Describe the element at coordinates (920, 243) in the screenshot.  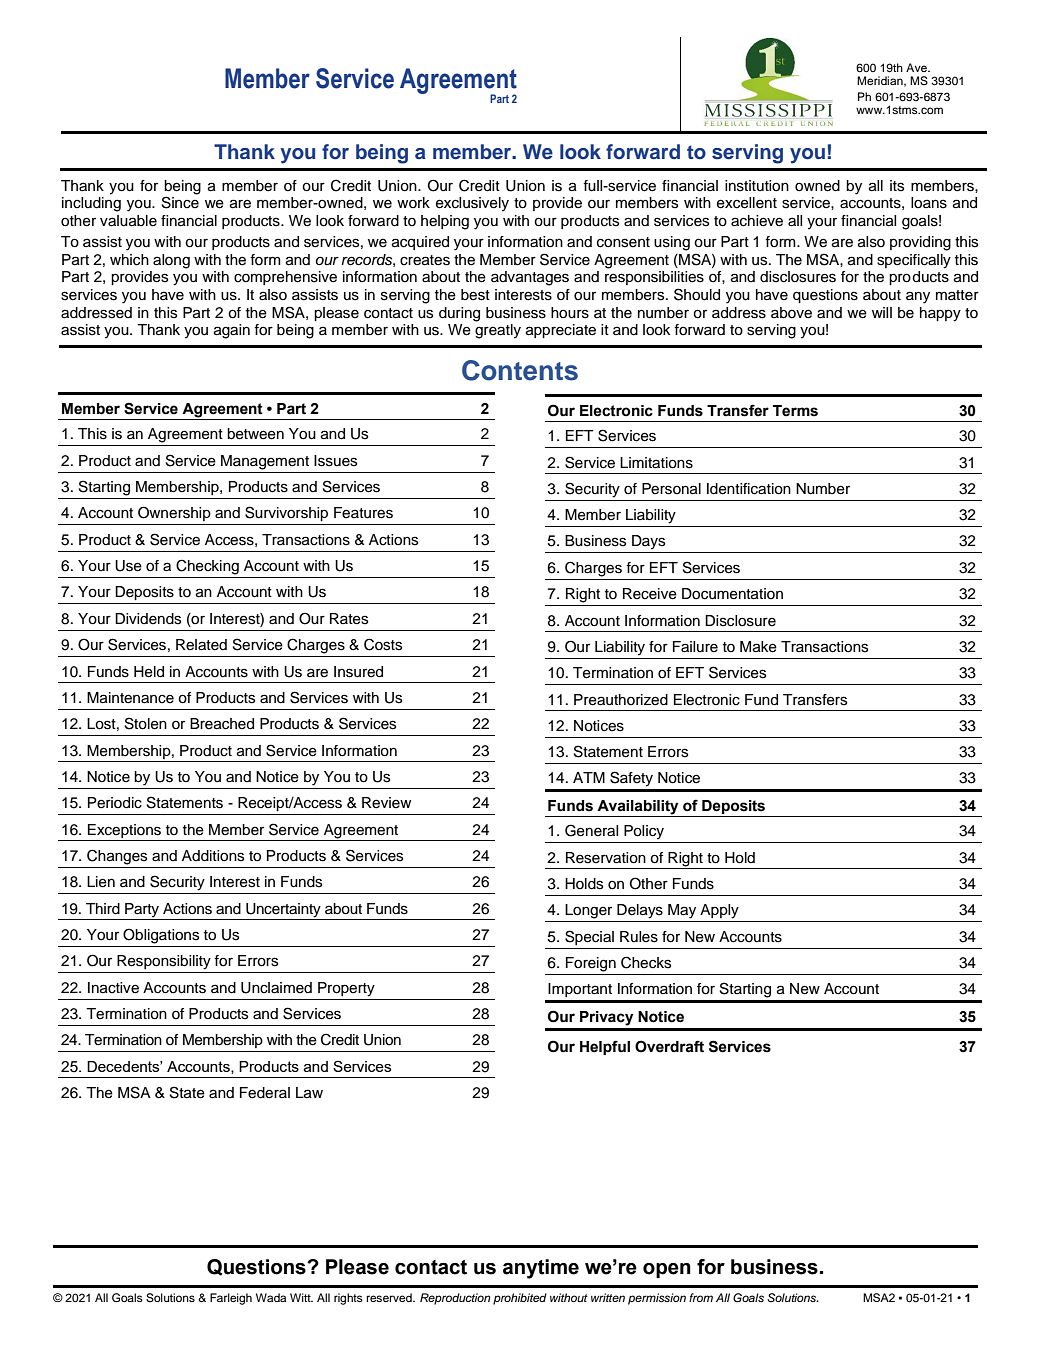
I see `providing` at that location.
